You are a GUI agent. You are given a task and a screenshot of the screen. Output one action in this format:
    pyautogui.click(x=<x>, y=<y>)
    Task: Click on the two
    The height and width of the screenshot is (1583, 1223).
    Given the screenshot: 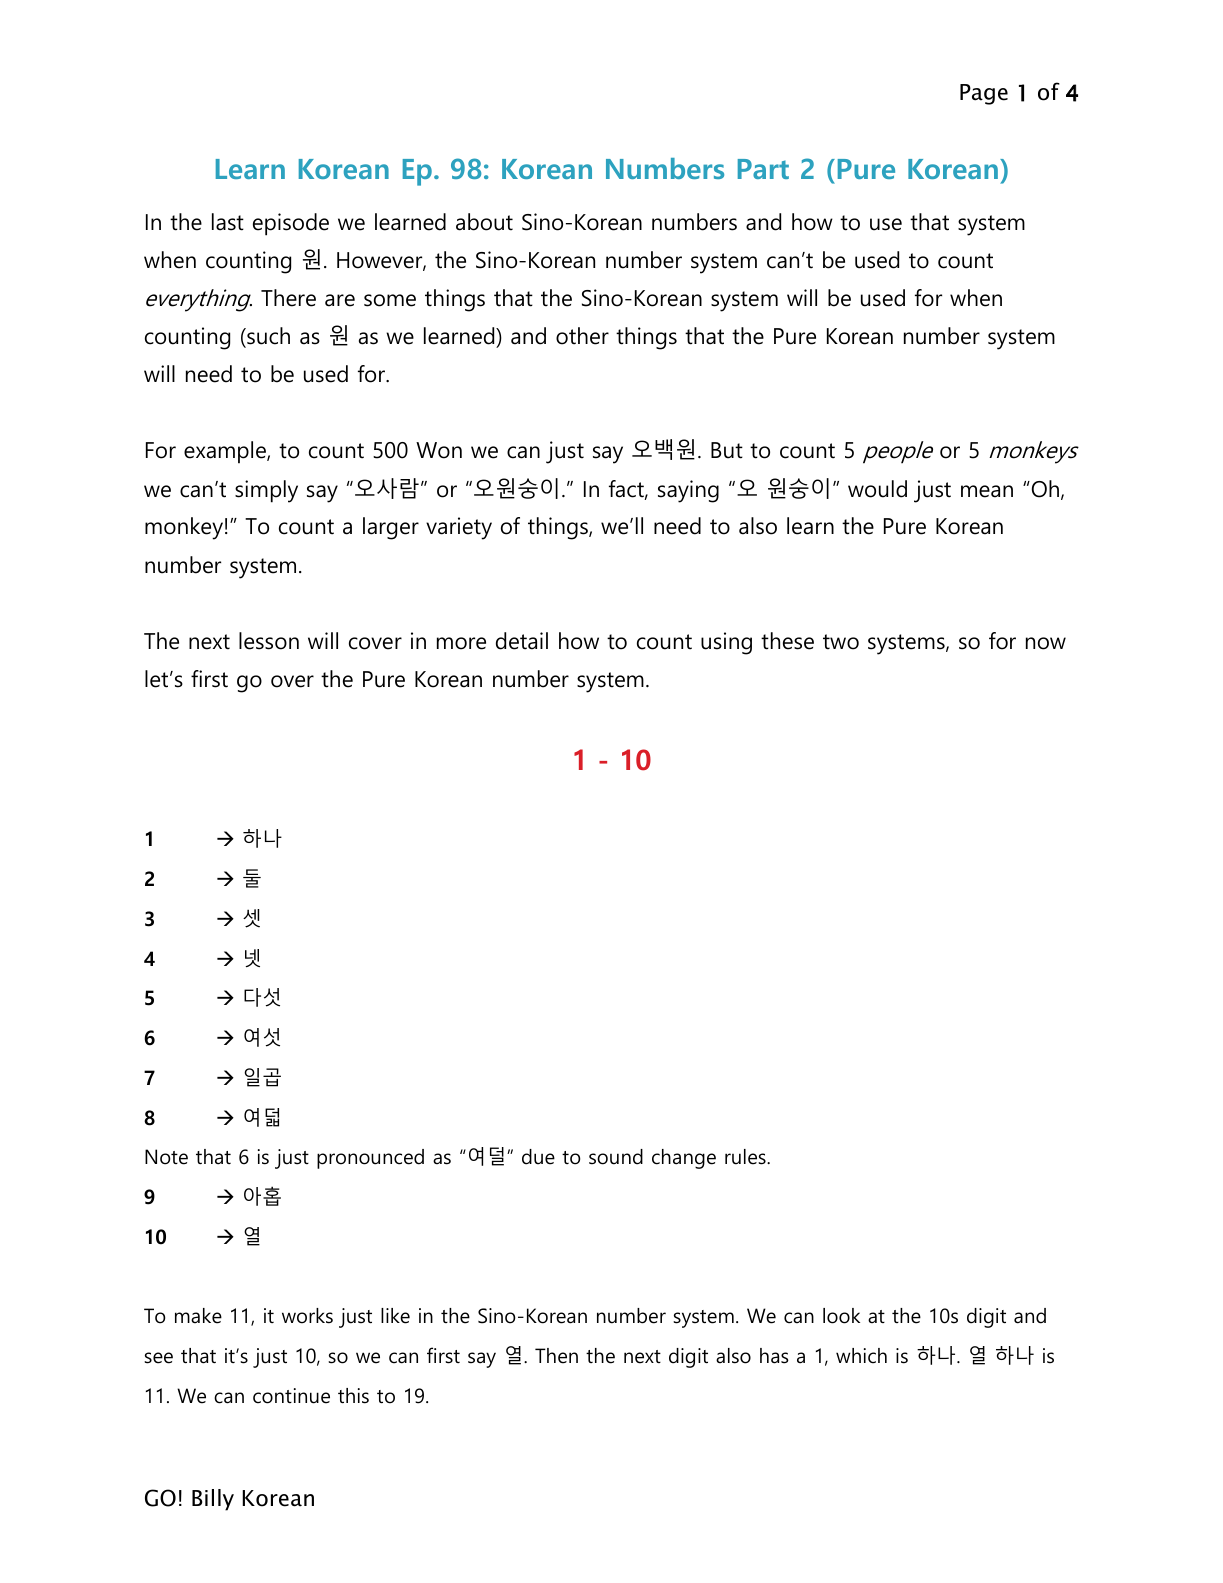 What is the action you would take?
    pyautogui.click(x=841, y=642)
